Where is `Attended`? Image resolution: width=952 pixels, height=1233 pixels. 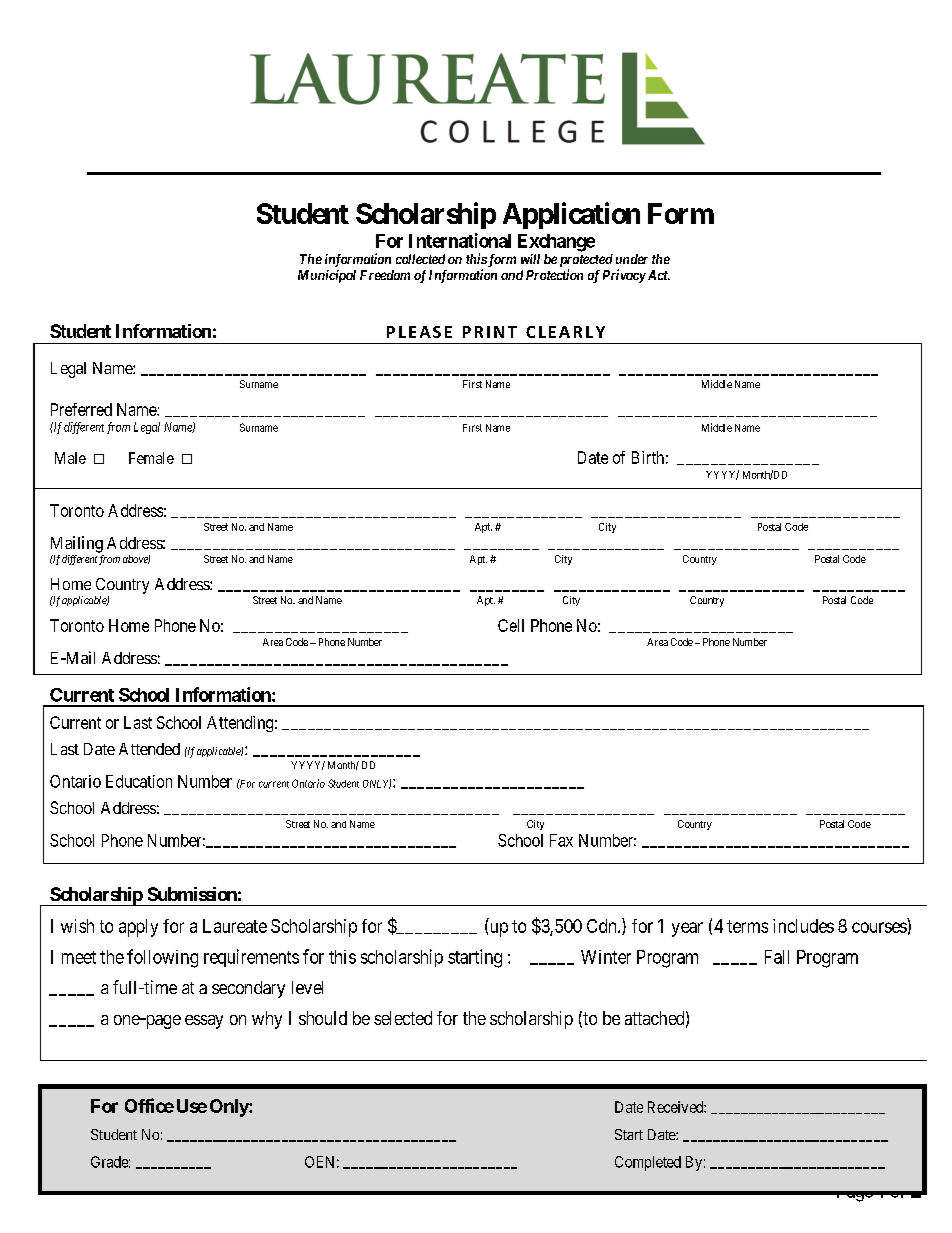 Attended is located at coordinates (149, 749).
